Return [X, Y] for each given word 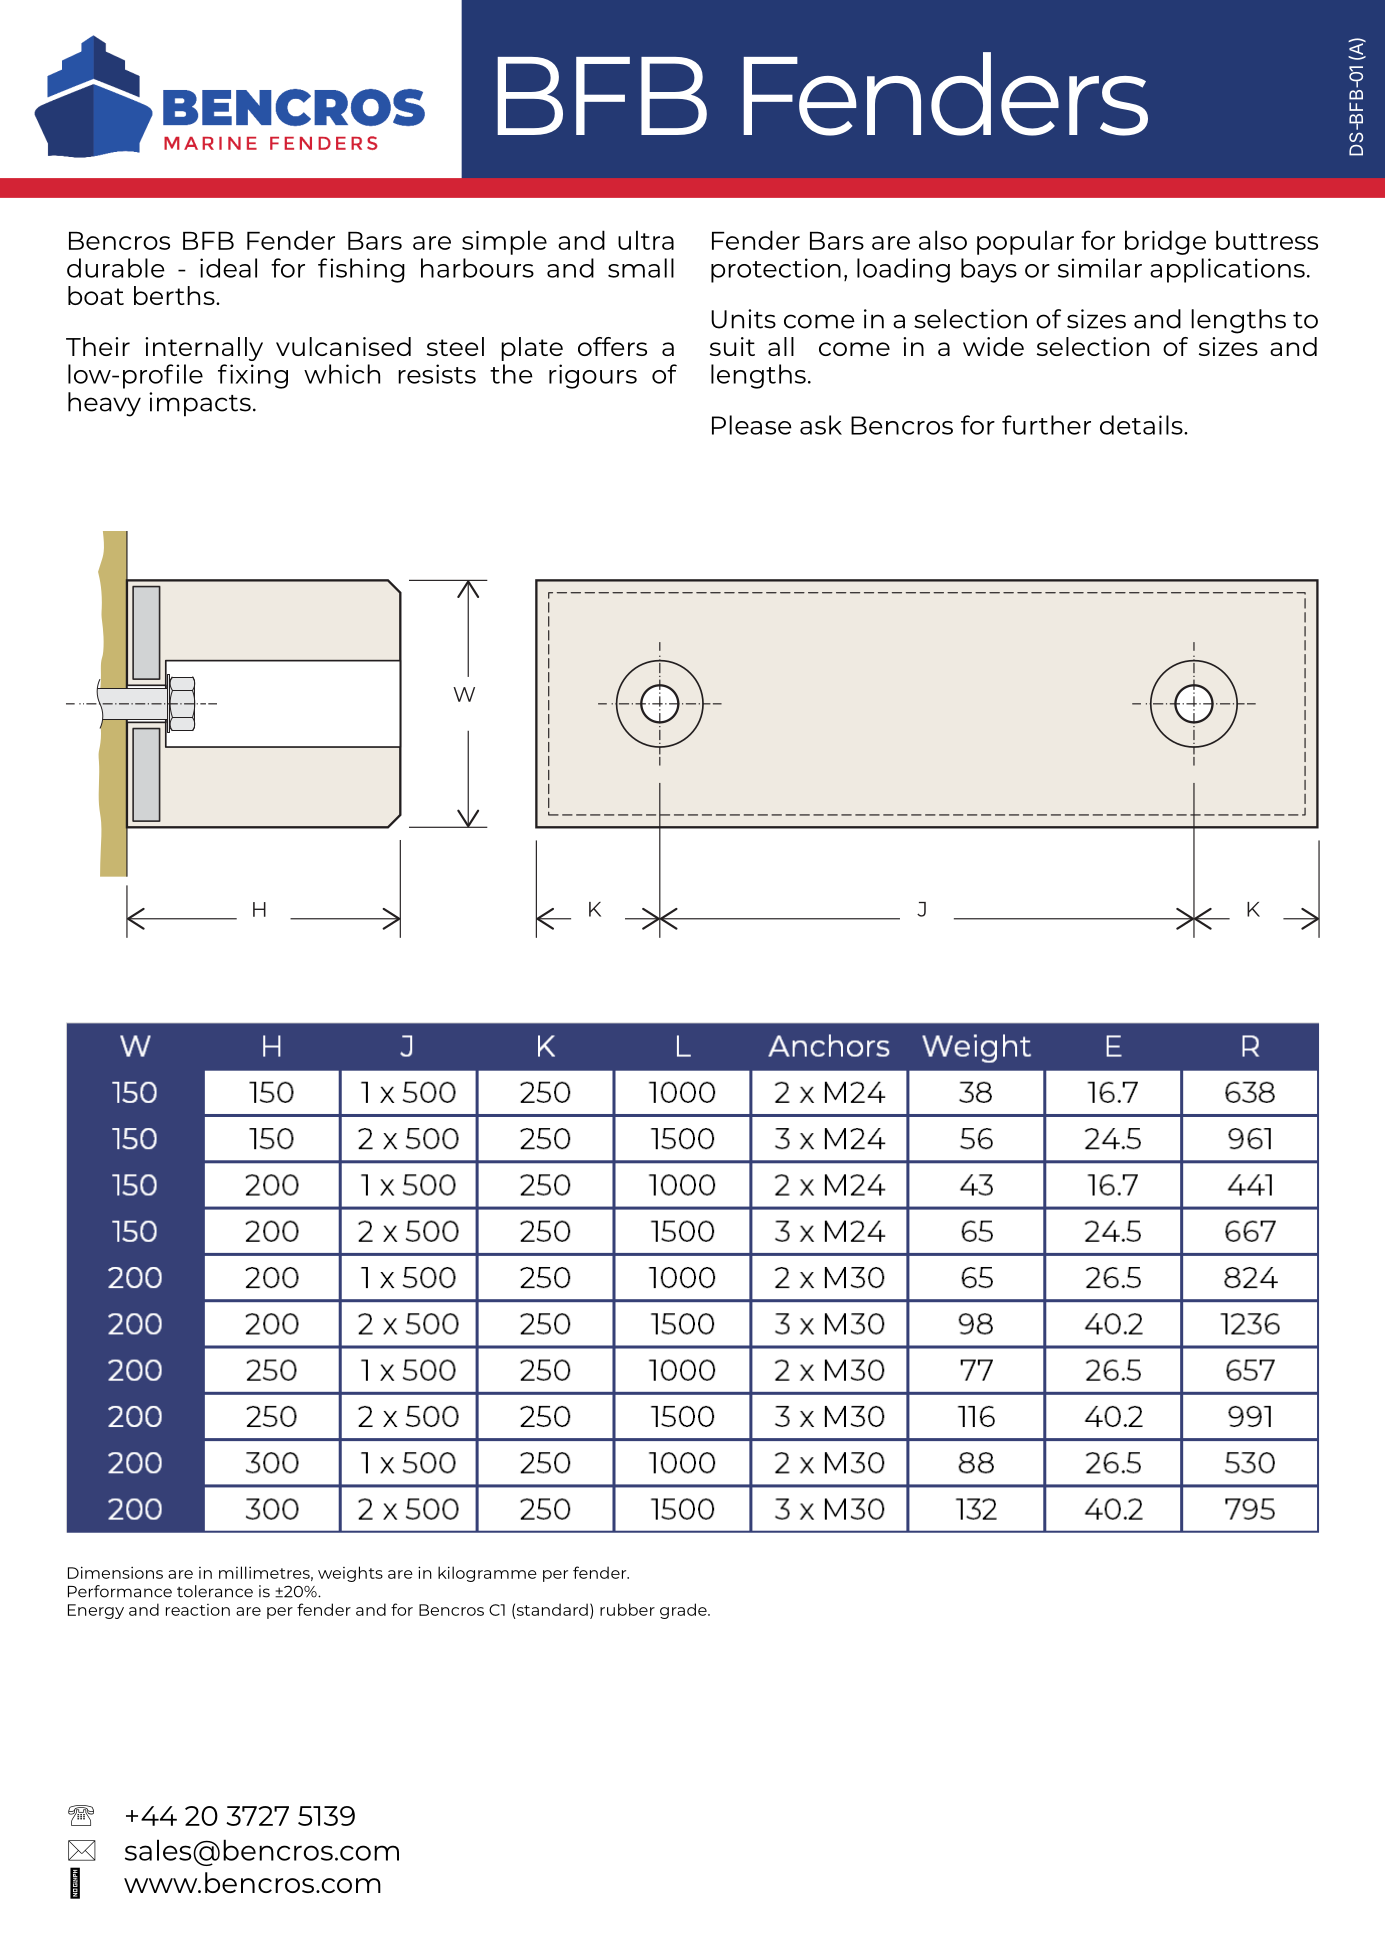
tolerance [215, 1591]
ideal [228, 268]
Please [752, 425]
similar [1100, 268]
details [1142, 425]
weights [350, 1574]
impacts [200, 404]
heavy [104, 404]
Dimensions [115, 1572]
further [1046, 425]
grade [684, 1611]
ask [821, 425]
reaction [198, 1610]
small [641, 268]
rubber [627, 1609]
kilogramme [487, 1574]
